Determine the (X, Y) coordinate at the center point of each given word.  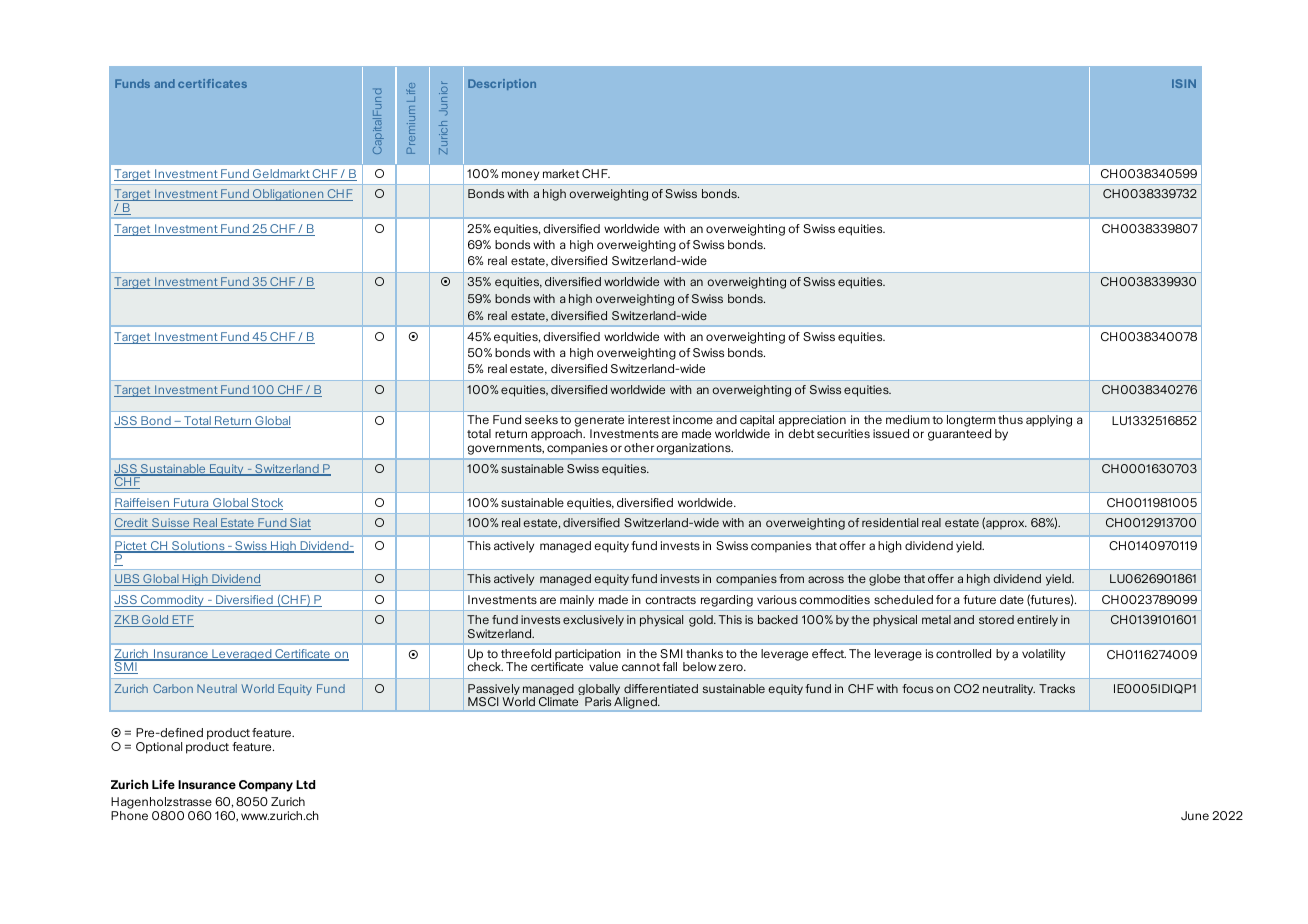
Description (502, 84)
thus (1010, 419)
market (561, 173)
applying (1049, 421)
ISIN (1184, 83)
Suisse (171, 524)
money (520, 176)
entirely (1037, 621)
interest (649, 419)
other (639, 447)
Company (266, 786)
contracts (670, 600)
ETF (182, 621)
